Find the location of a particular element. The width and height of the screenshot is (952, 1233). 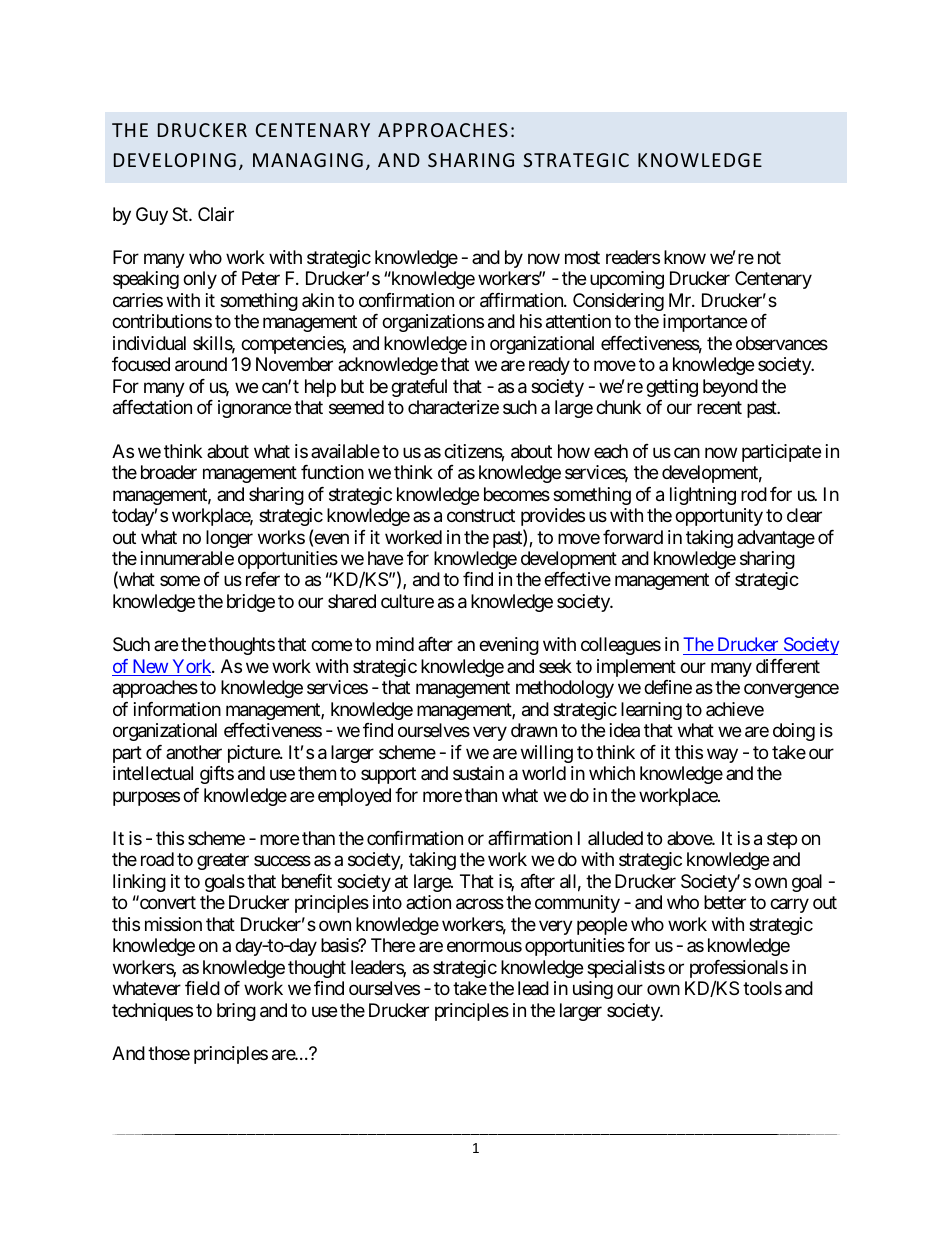

way is located at coordinates (722, 755).
